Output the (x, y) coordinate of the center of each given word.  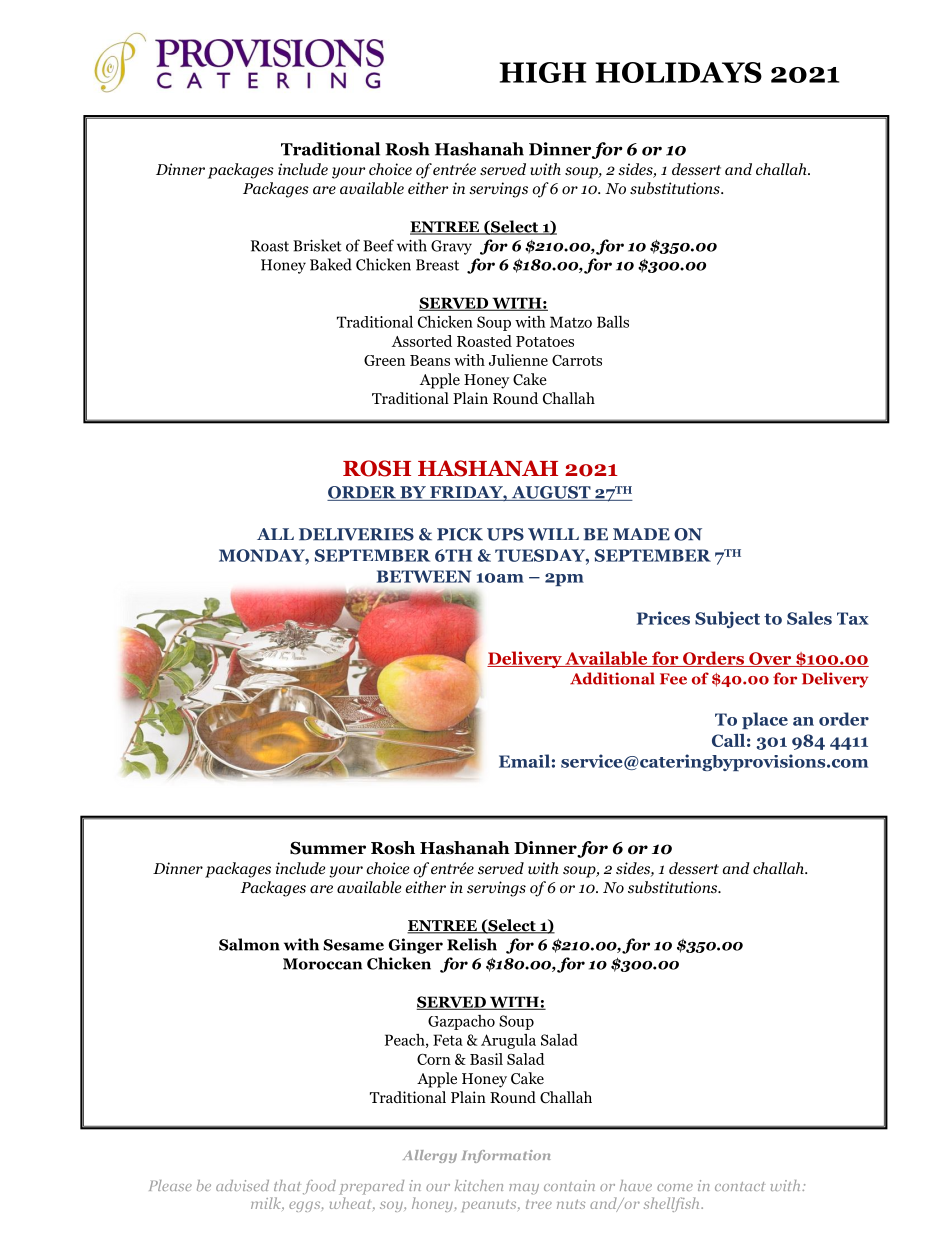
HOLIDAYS (678, 72)
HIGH (543, 72)
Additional (612, 678)
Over (770, 659)
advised (242, 1185)
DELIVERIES (356, 534)
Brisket (317, 245)
